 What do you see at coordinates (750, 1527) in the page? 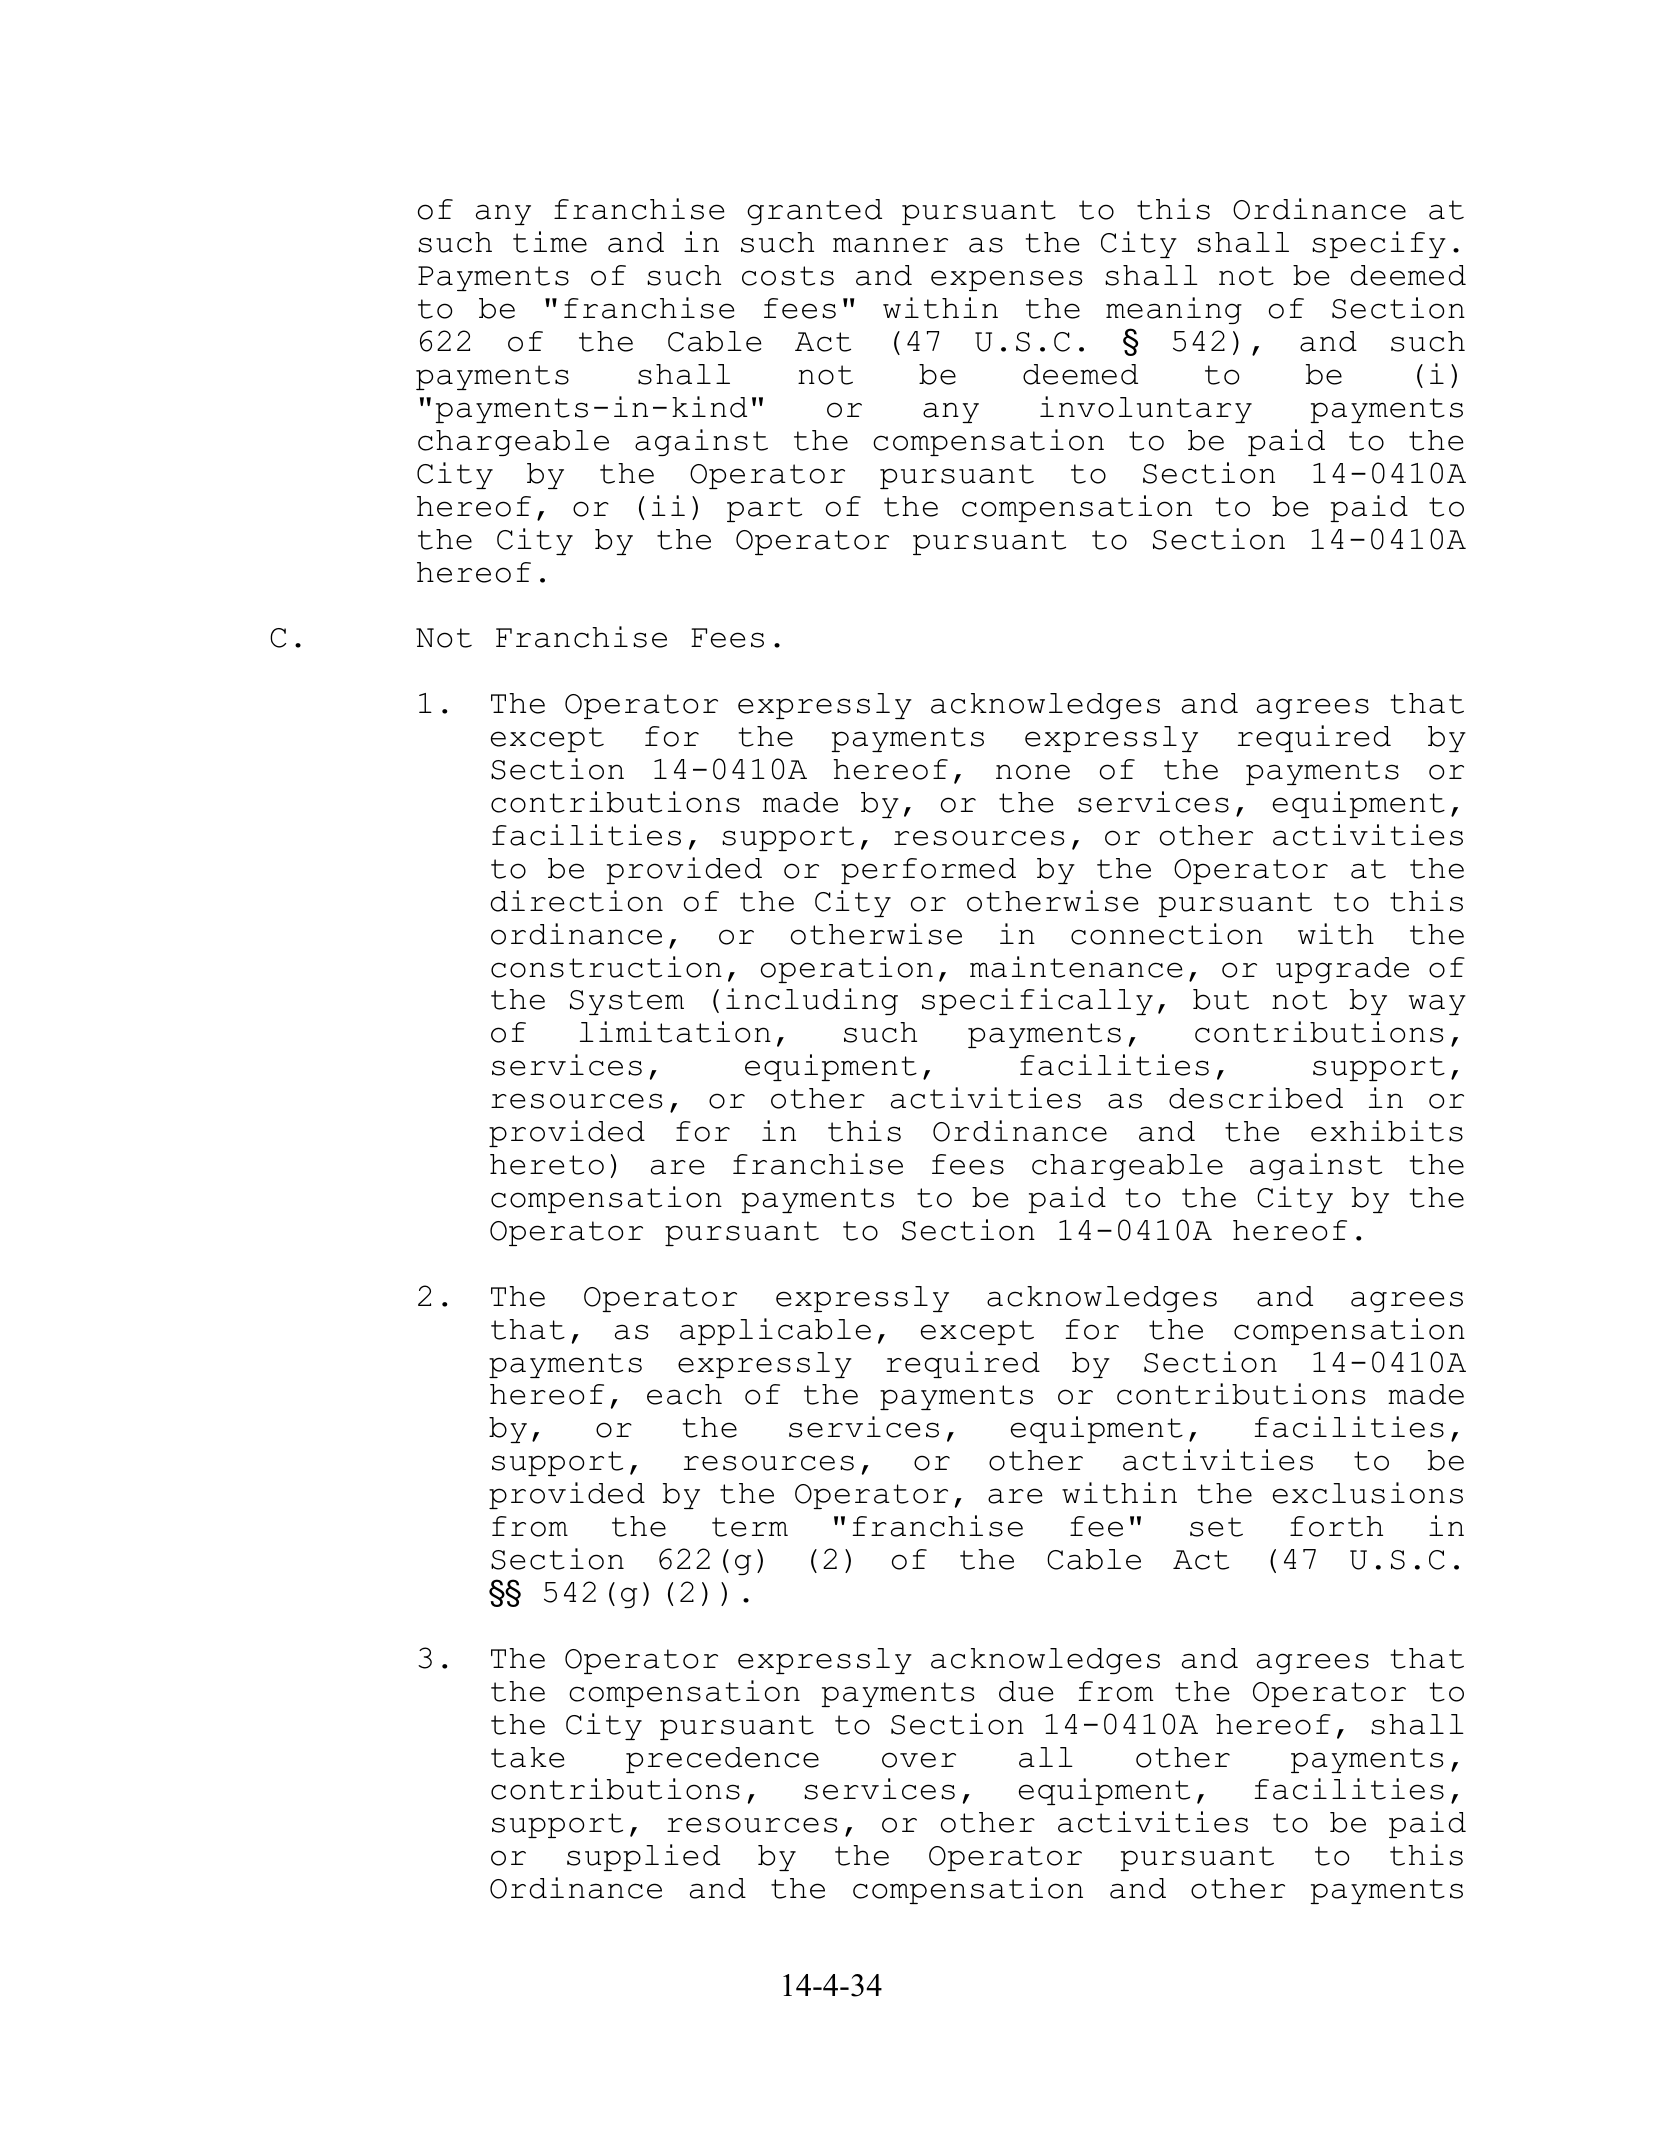
I see `term` at bounding box center [750, 1527].
